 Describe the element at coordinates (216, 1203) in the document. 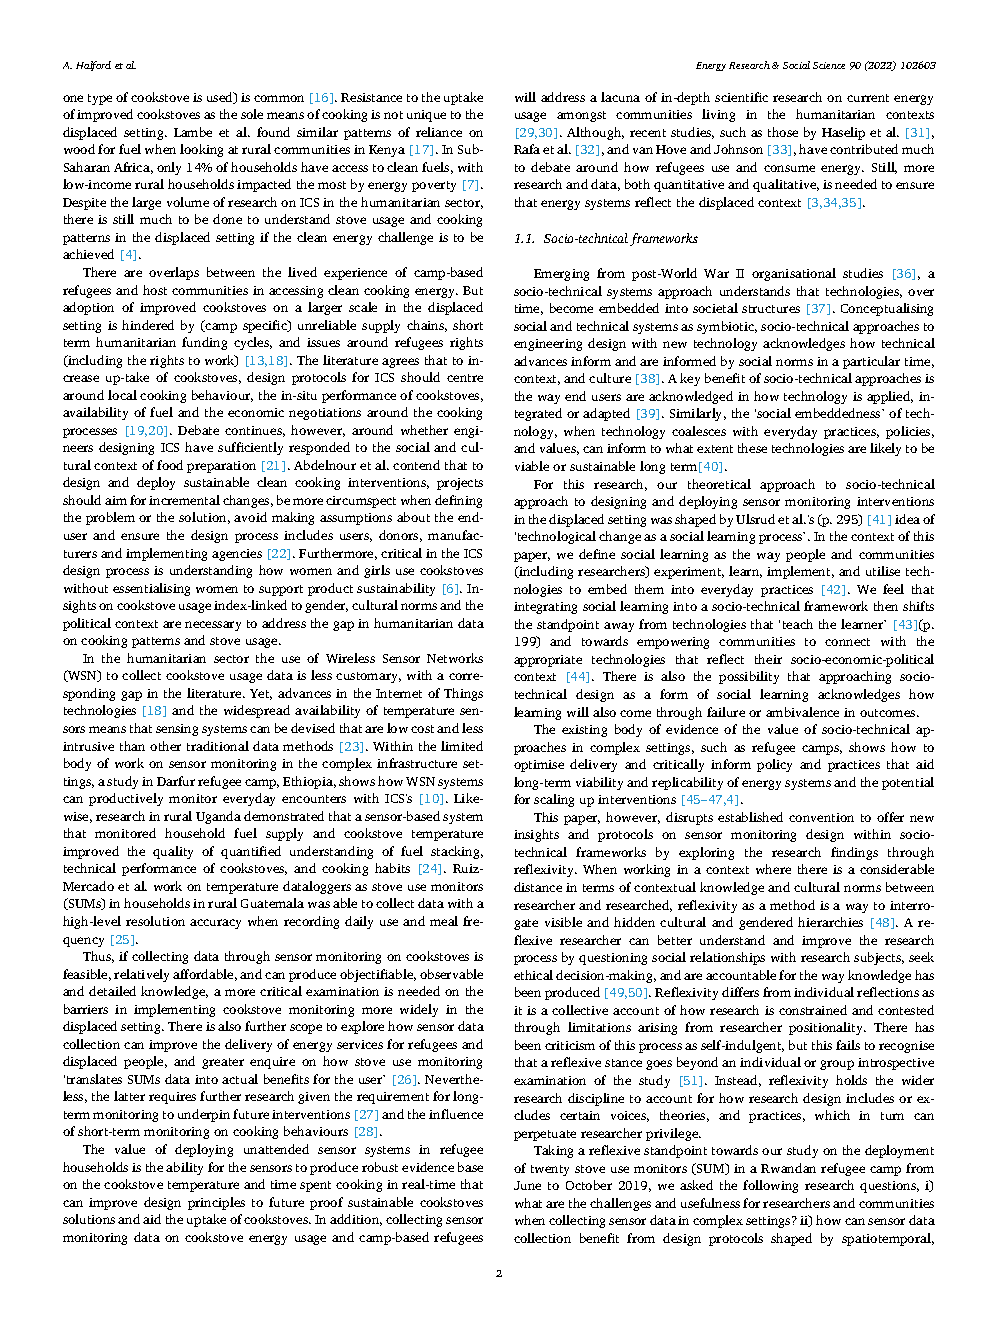

I see `principles` at that location.
